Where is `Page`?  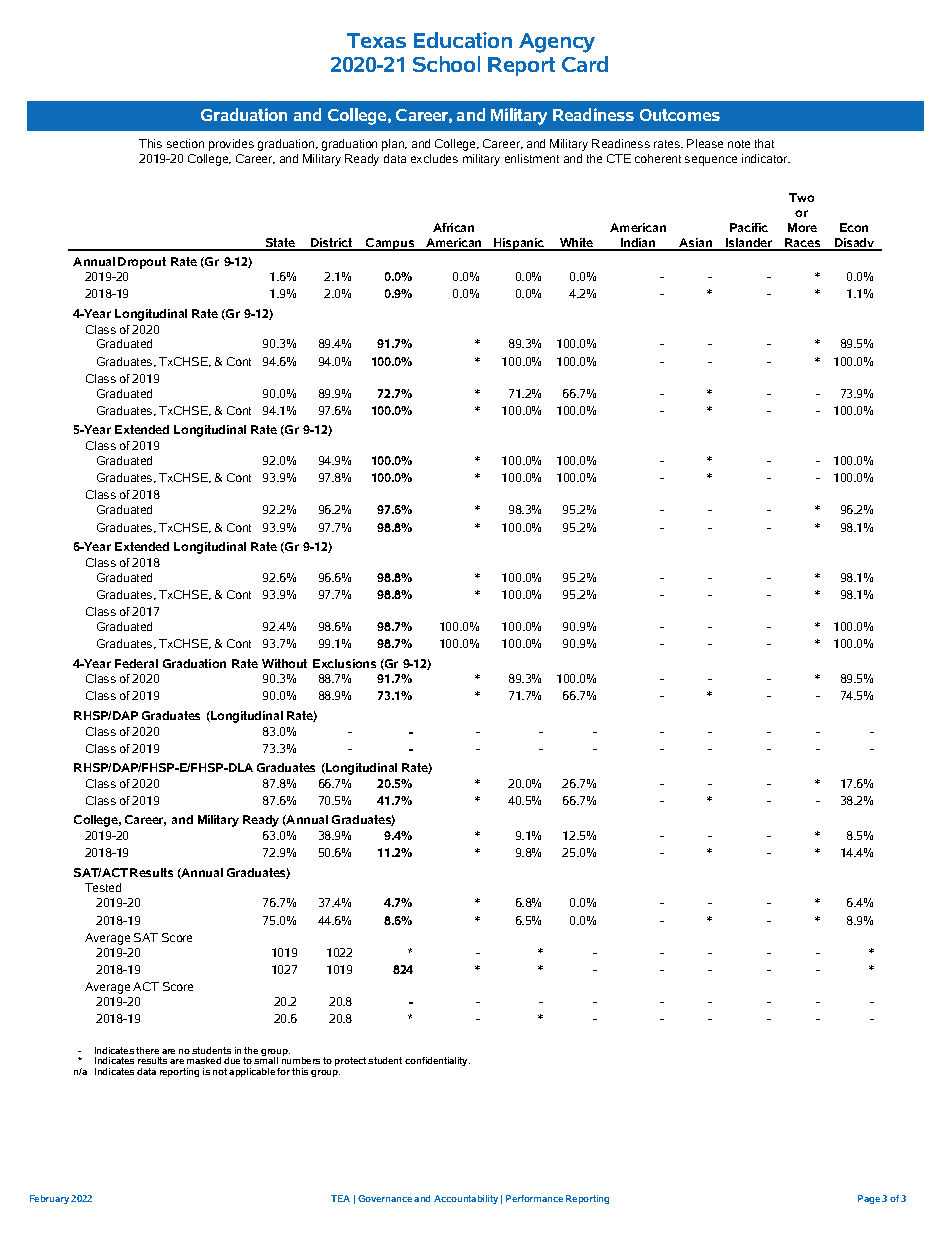
Page is located at coordinates (869, 1199).
